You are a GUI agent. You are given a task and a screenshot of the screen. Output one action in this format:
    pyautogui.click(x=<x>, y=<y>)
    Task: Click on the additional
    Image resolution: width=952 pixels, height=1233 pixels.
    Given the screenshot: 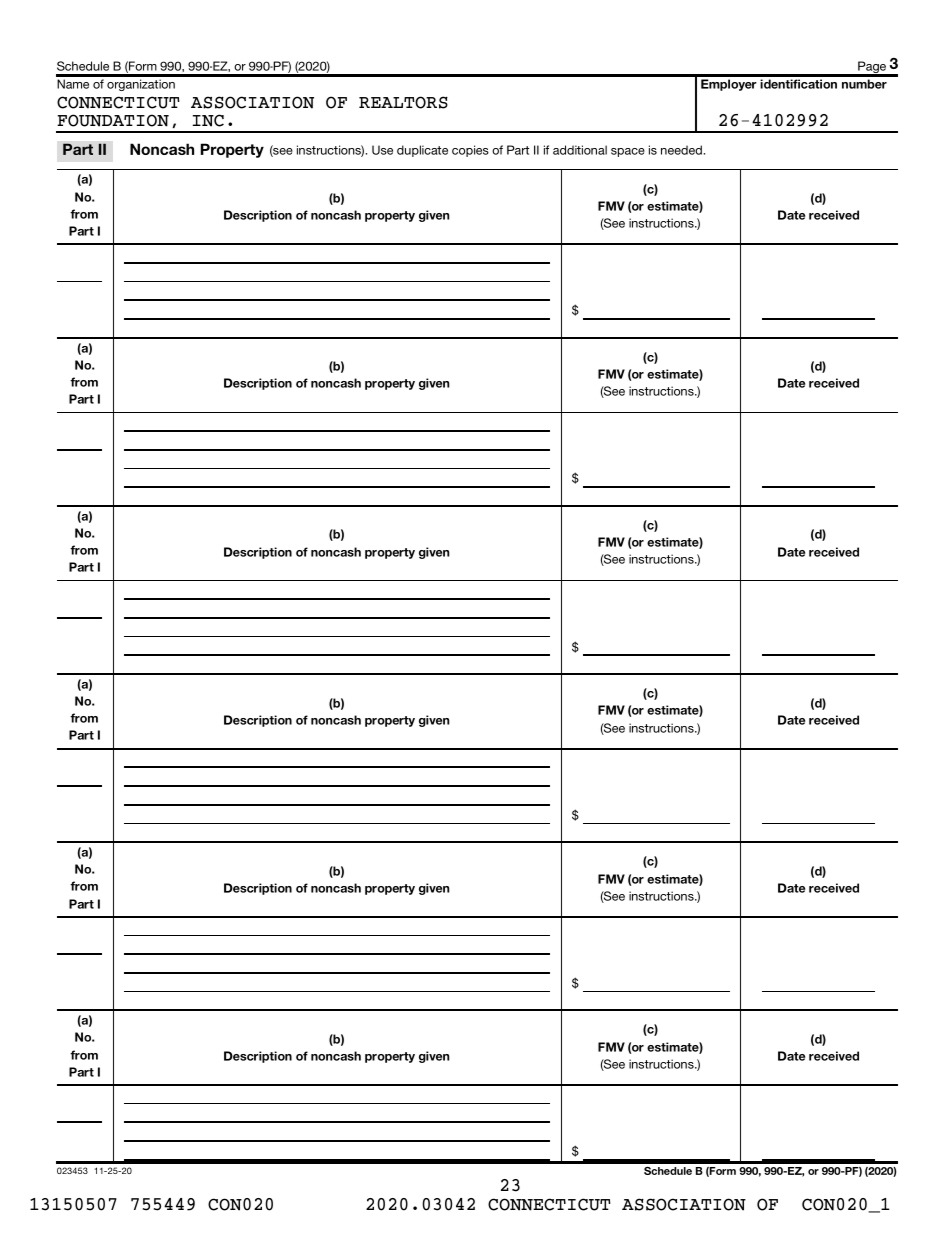 What is the action you would take?
    pyautogui.click(x=580, y=150)
